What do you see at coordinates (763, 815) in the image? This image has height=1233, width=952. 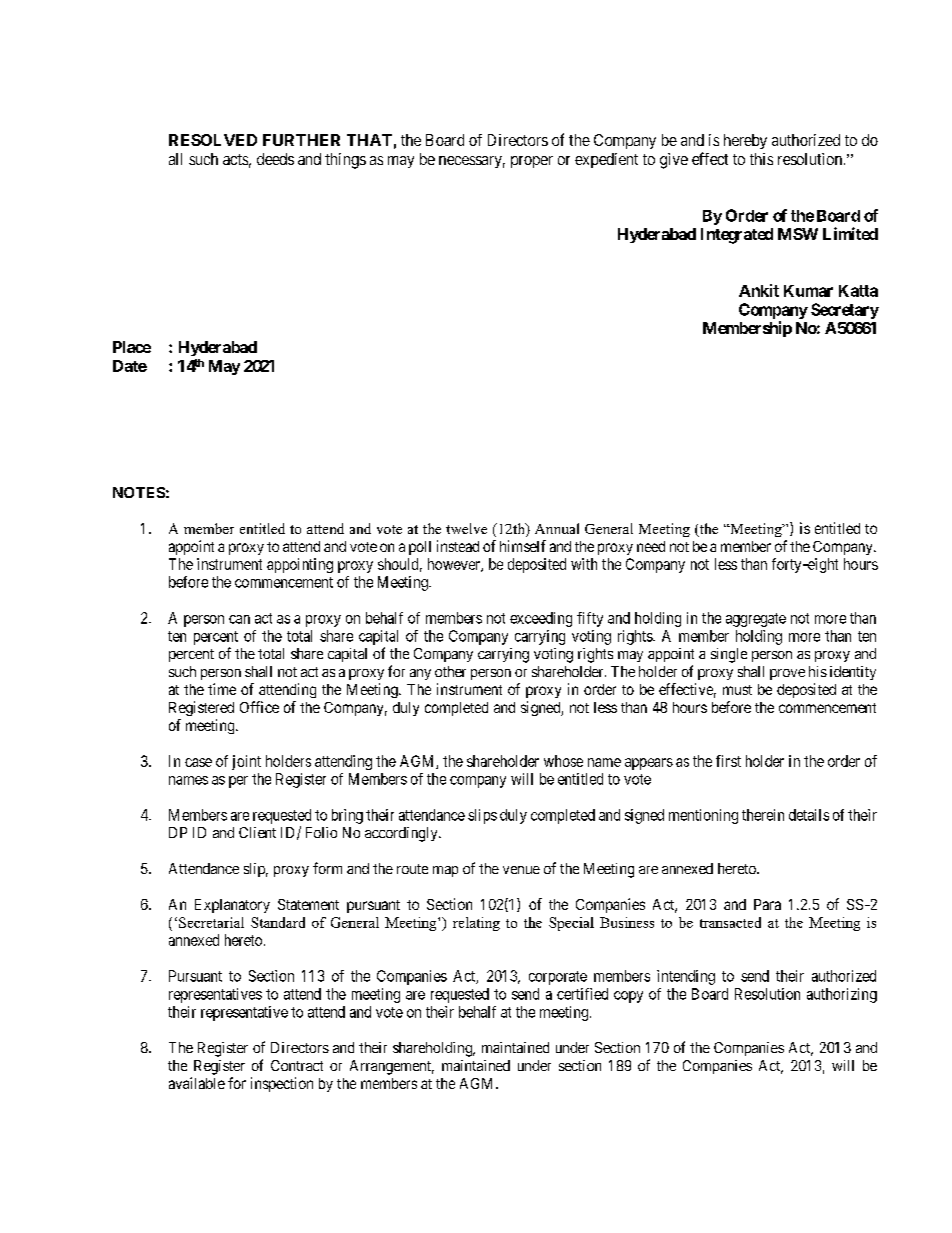 I see `therein` at bounding box center [763, 815].
